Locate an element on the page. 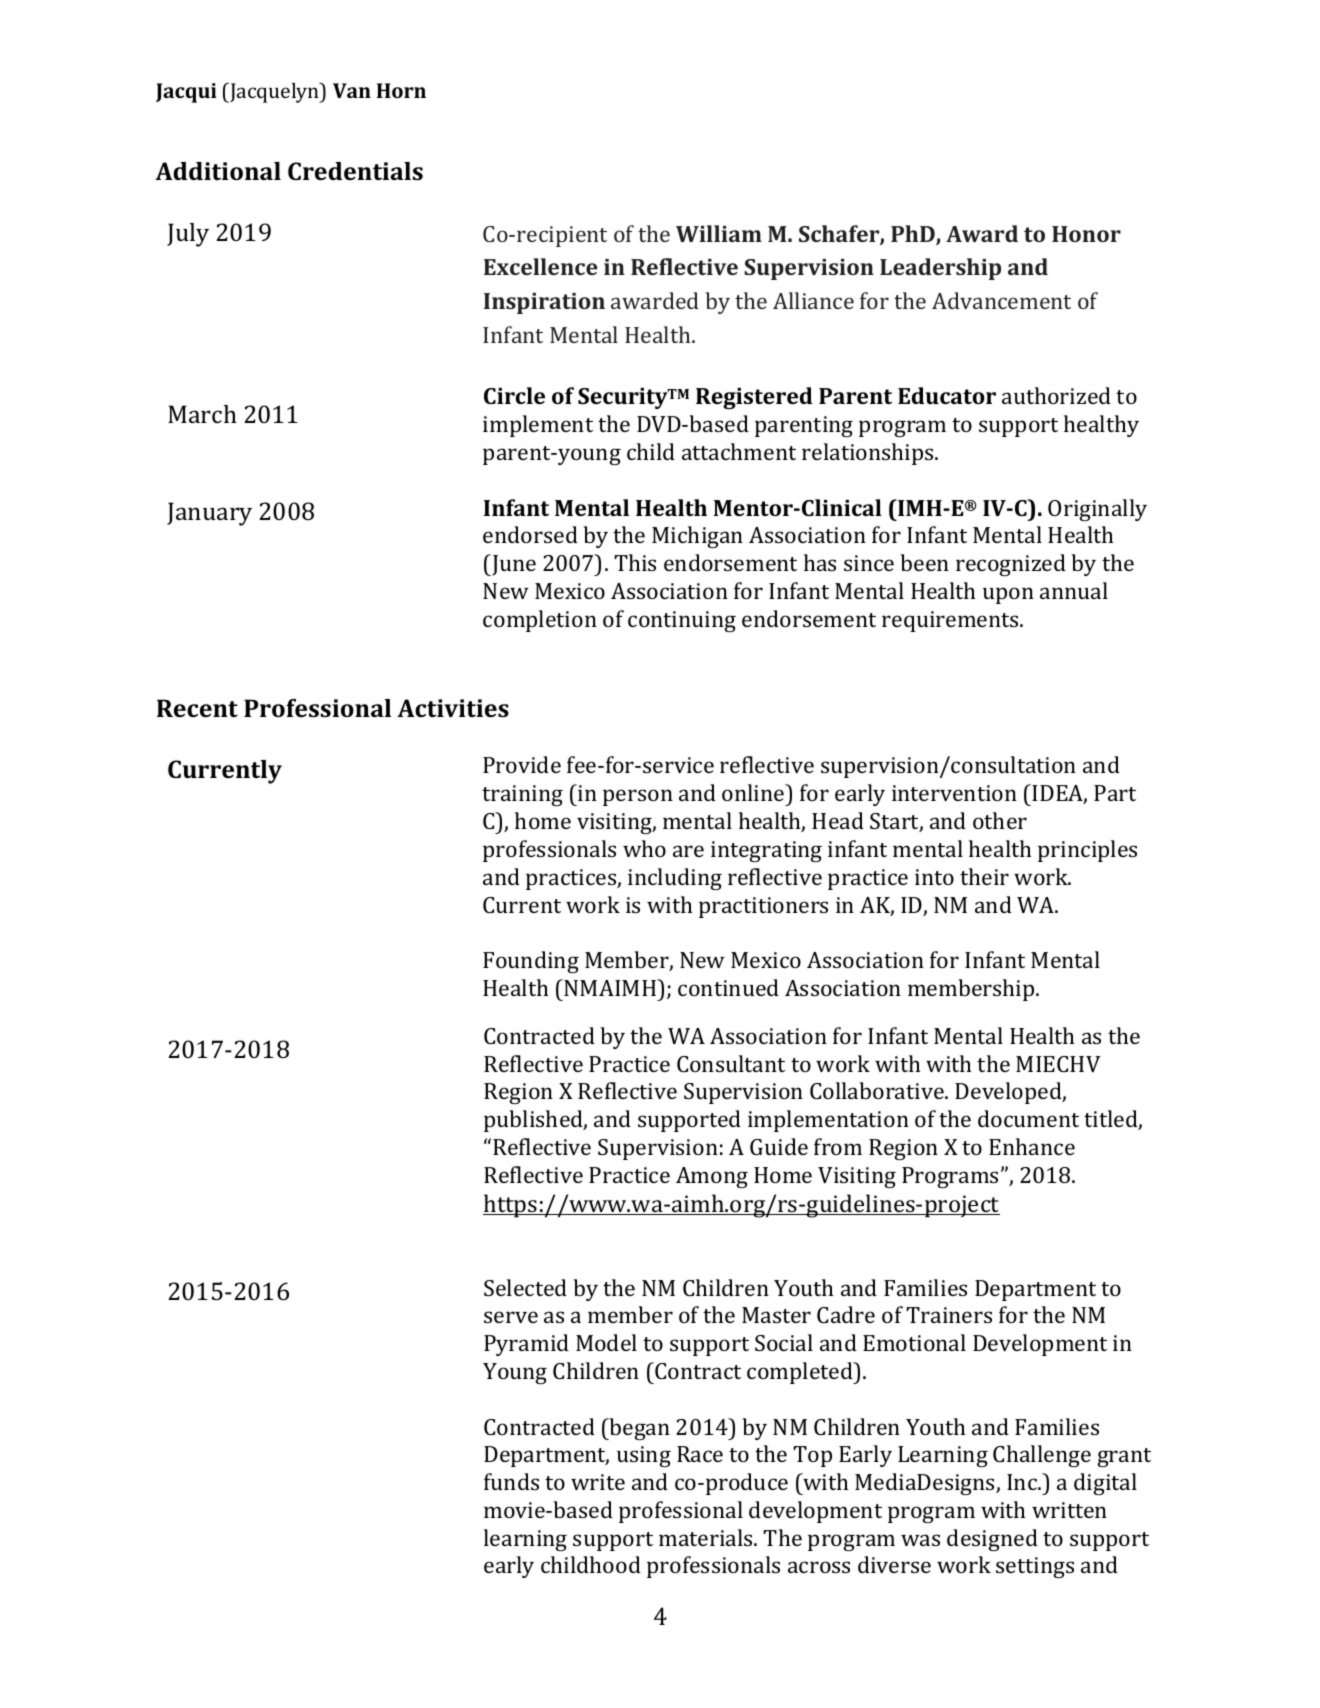  Credentials is located at coordinates (355, 171).
